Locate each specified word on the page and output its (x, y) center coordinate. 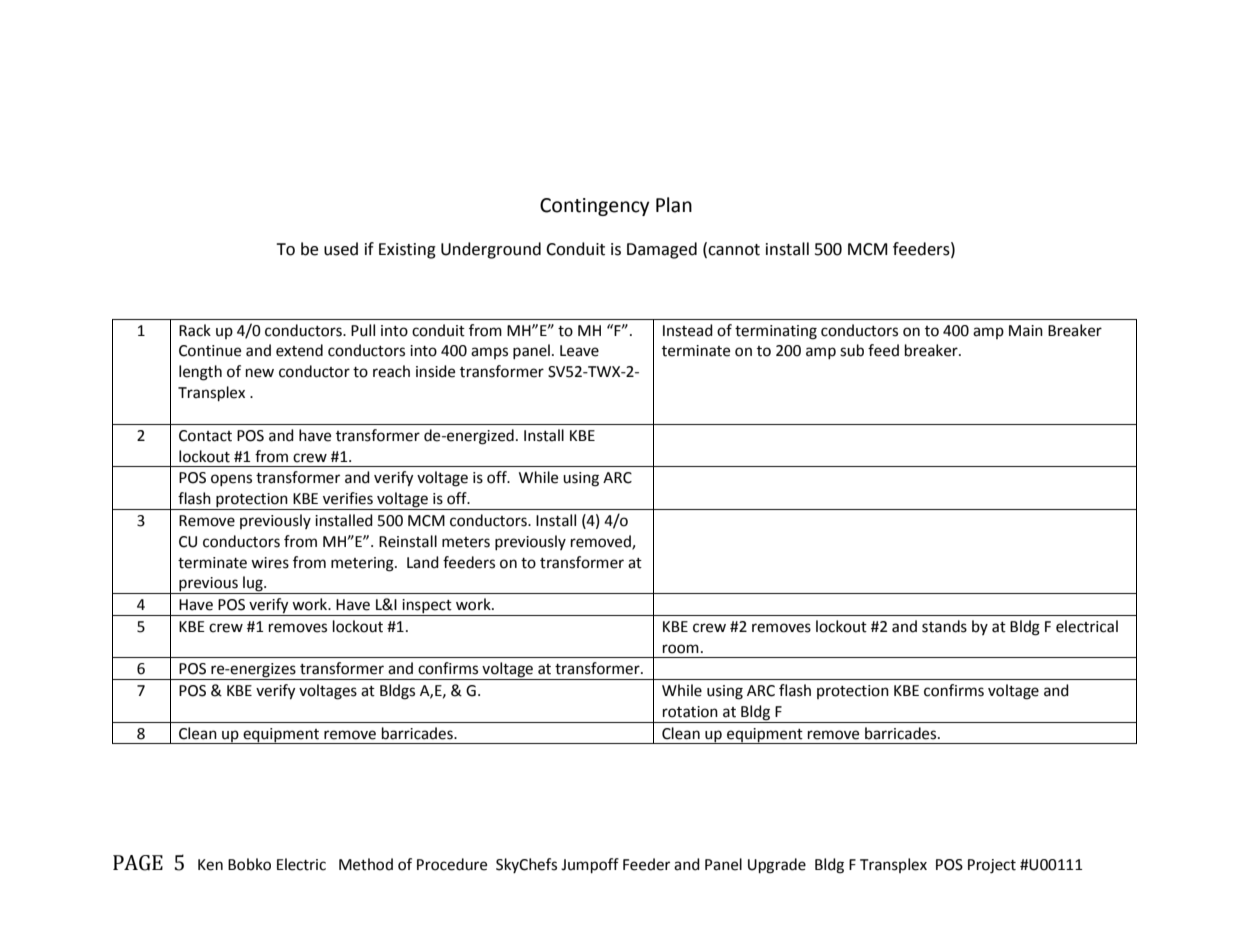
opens (231, 480)
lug (253, 585)
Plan (674, 205)
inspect (427, 607)
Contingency (595, 207)
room (681, 649)
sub (852, 350)
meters (466, 542)
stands (944, 626)
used (341, 249)
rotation (690, 712)
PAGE (138, 863)
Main (1026, 331)
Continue (210, 351)
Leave (579, 351)
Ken (210, 865)
